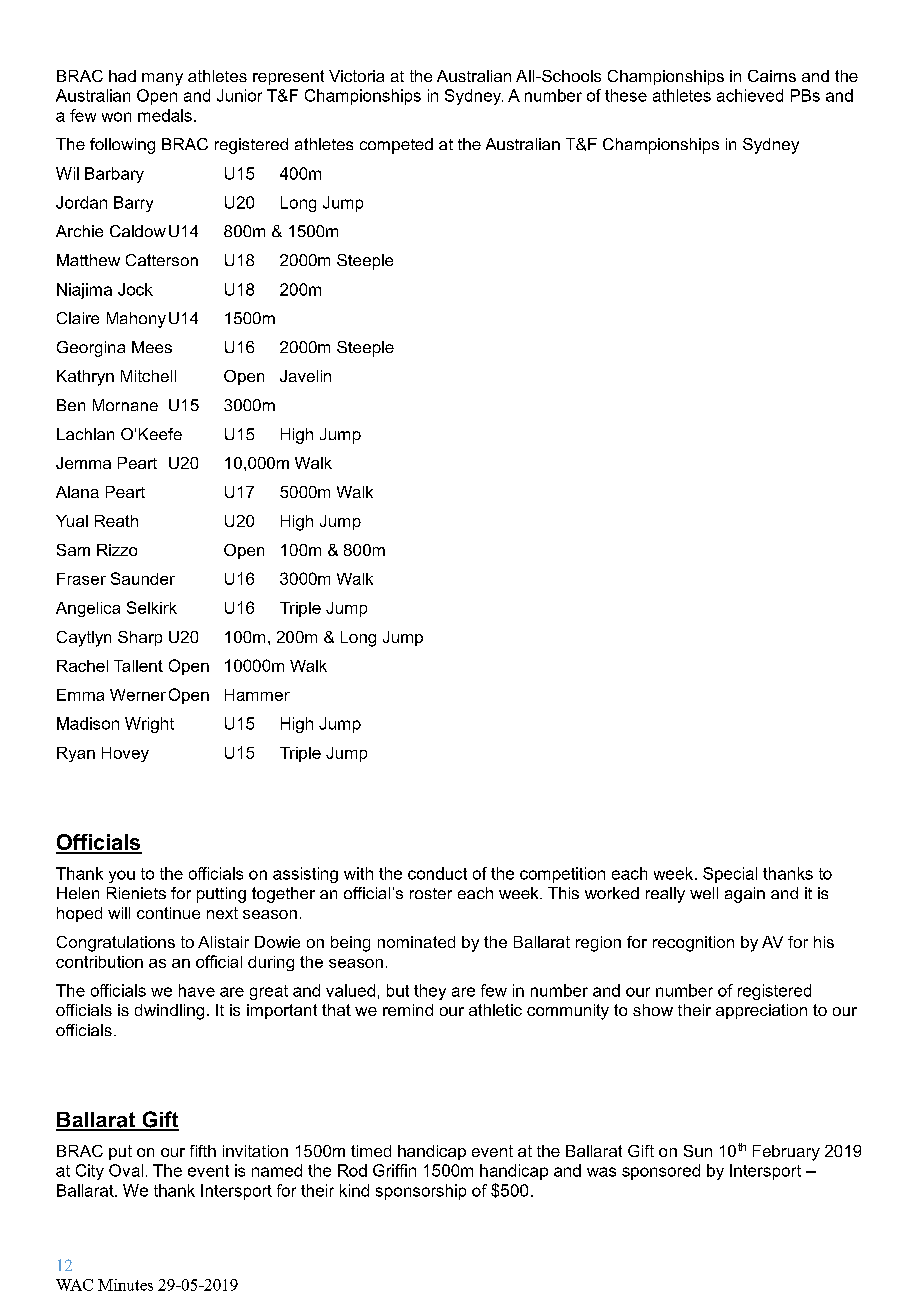 The width and height of the screenshot is (924, 1307). What do you see at coordinates (77, 492) in the screenshot?
I see `Alana` at bounding box center [77, 492].
